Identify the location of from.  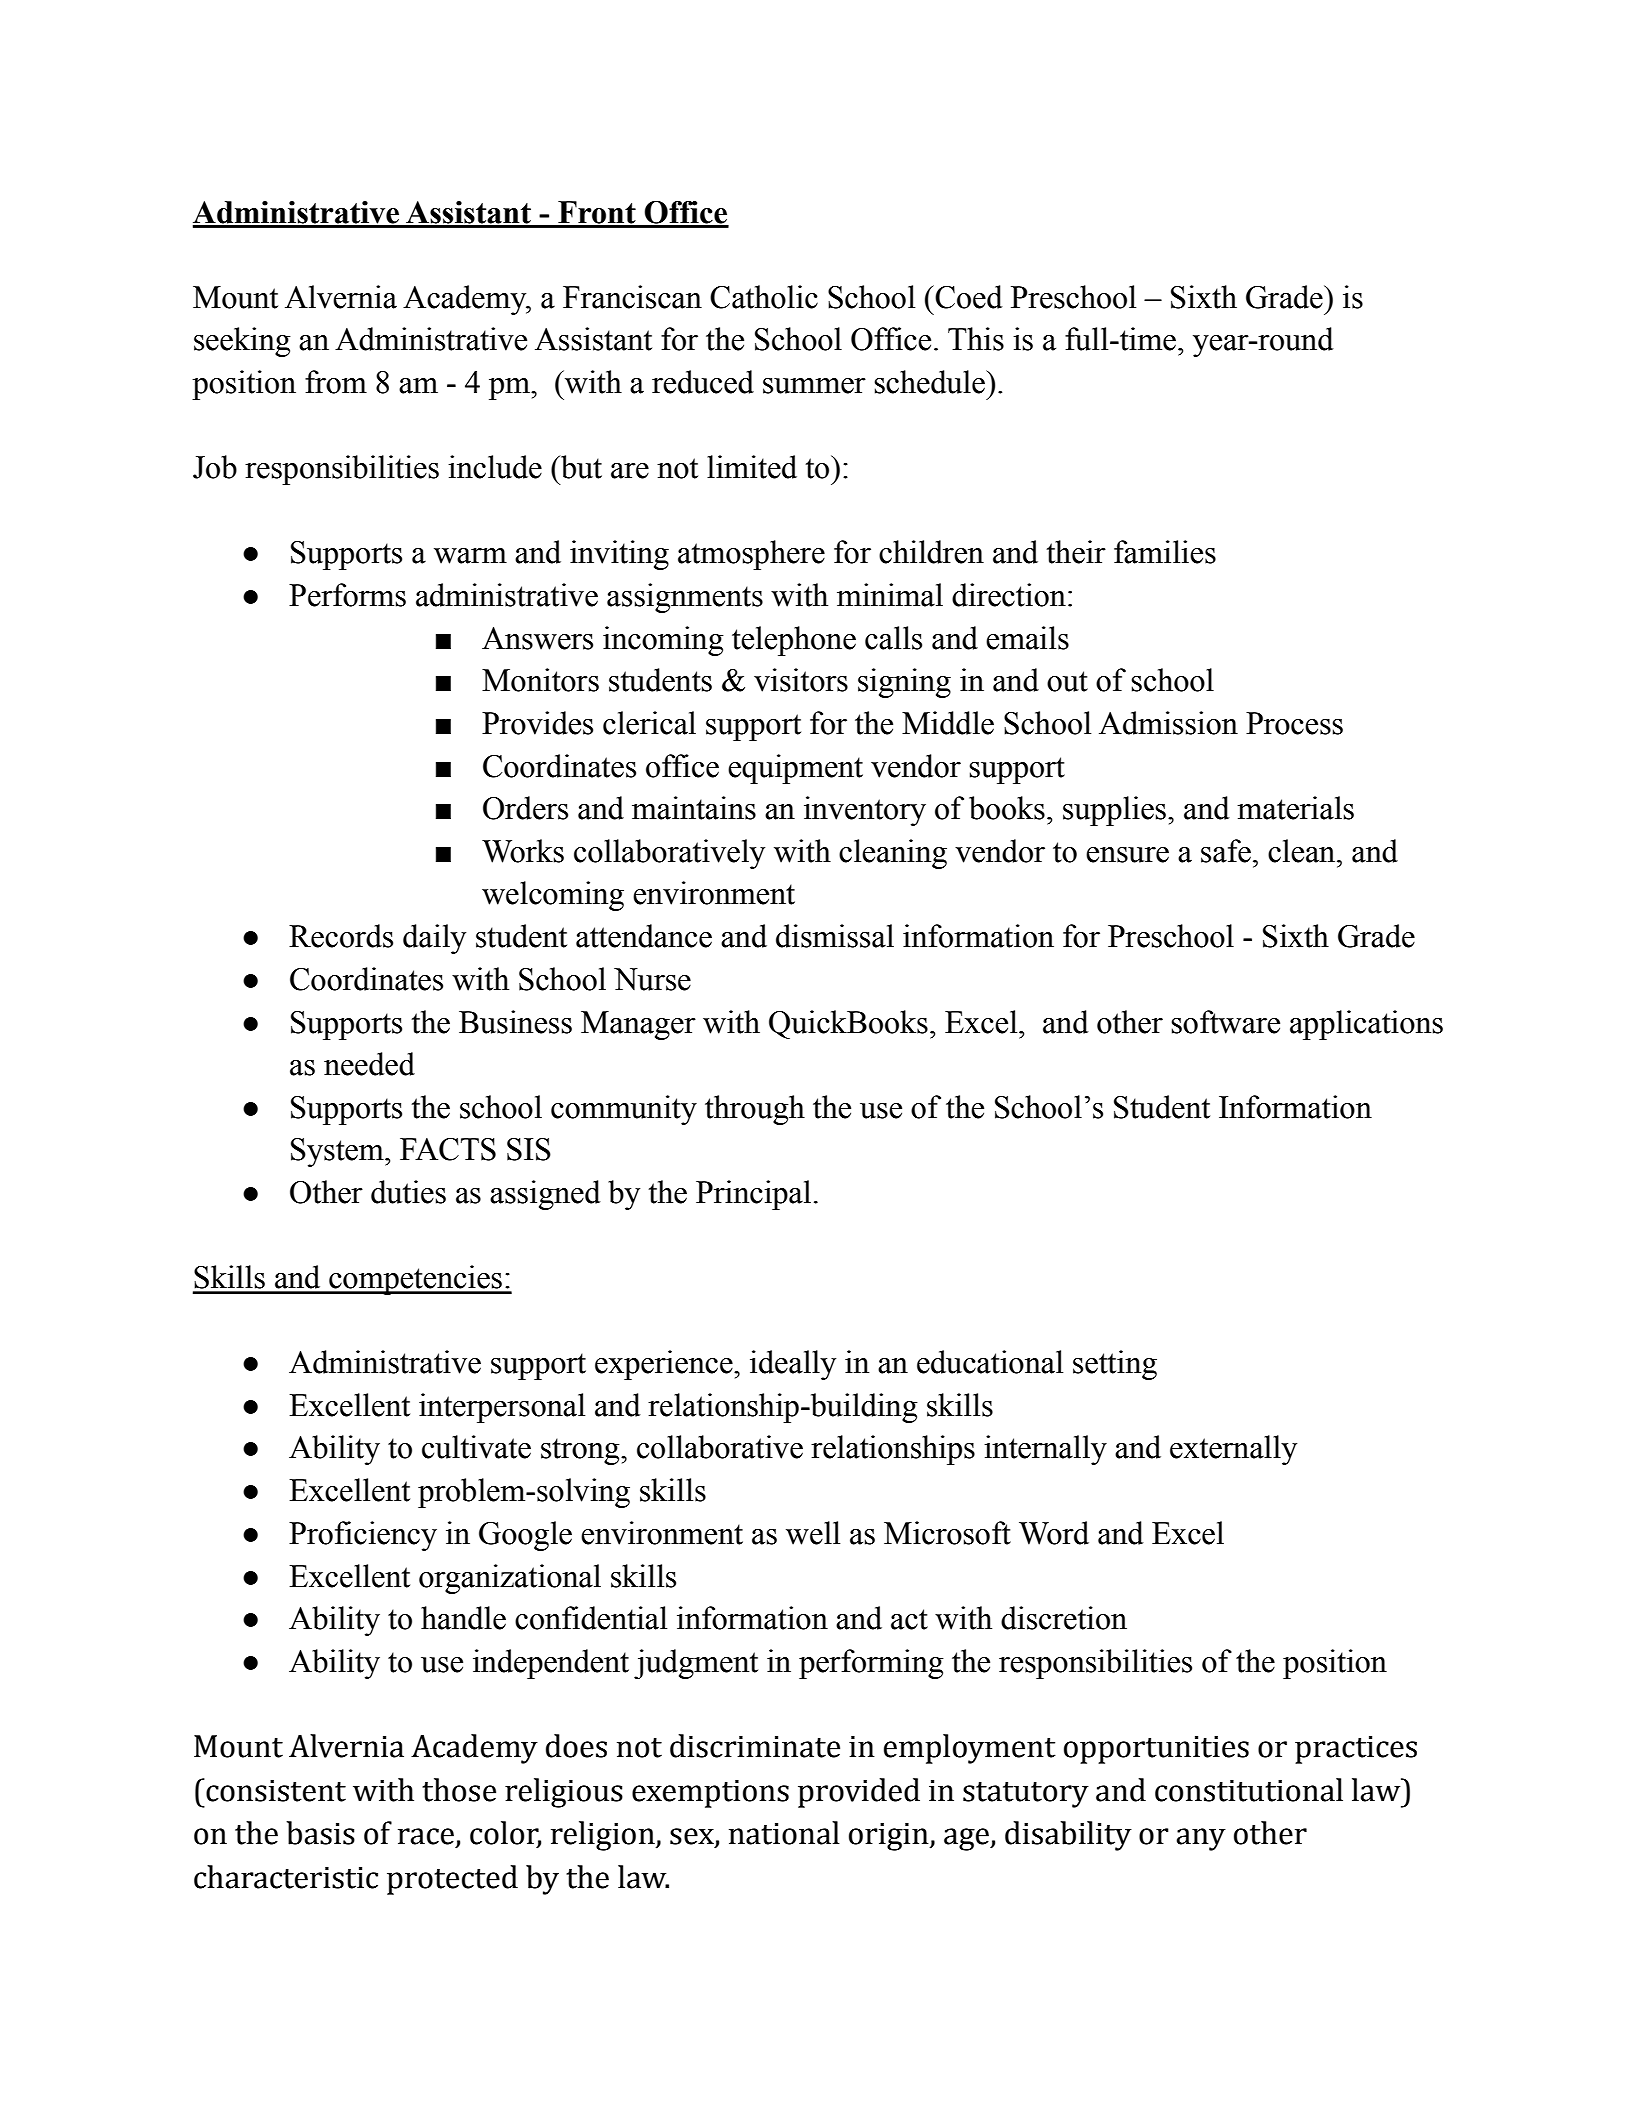
(336, 382).
